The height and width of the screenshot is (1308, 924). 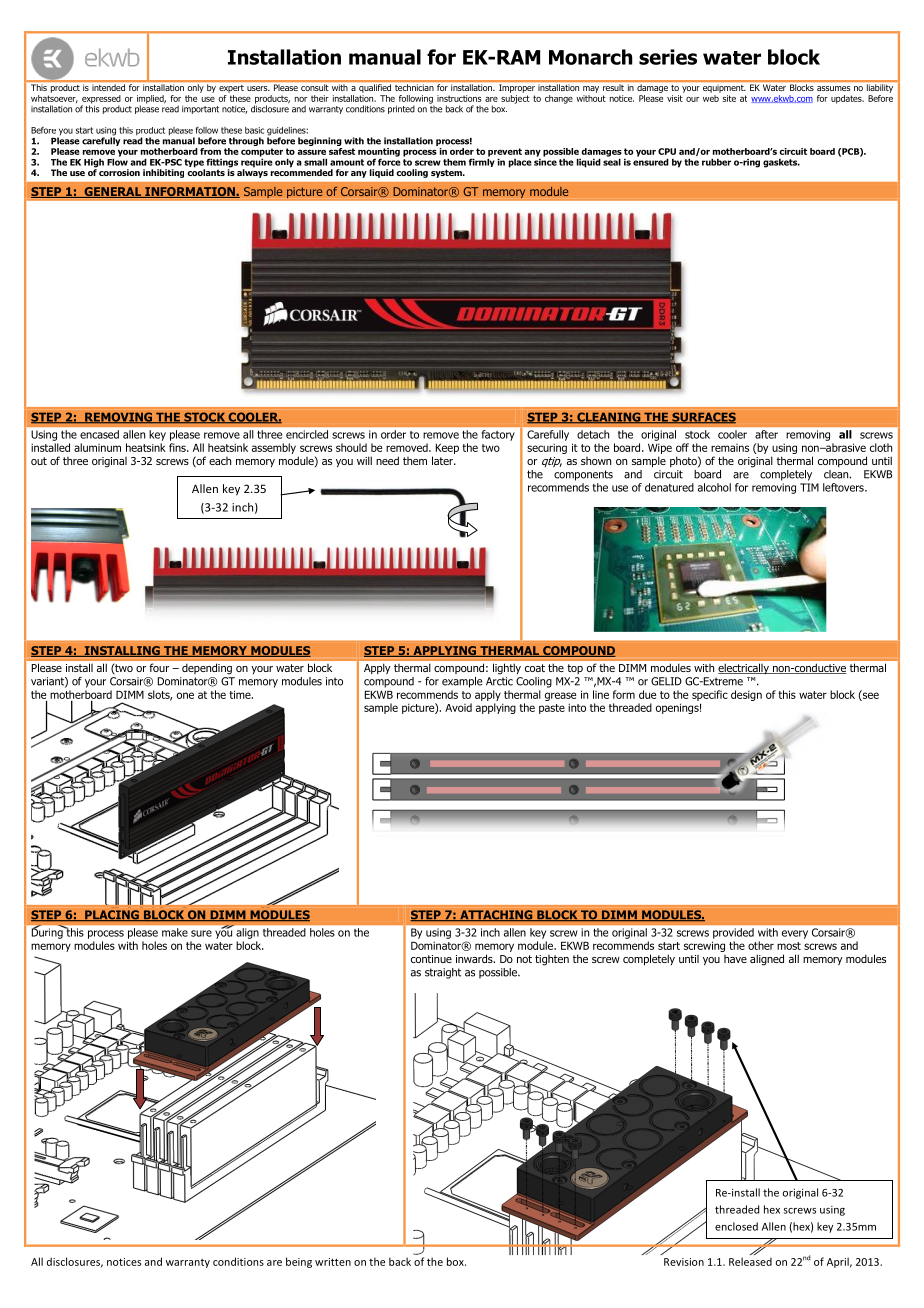 What do you see at coordinates (299, 1262) in the screenshot?
I see `being` at bounding box center [299, 1262].
